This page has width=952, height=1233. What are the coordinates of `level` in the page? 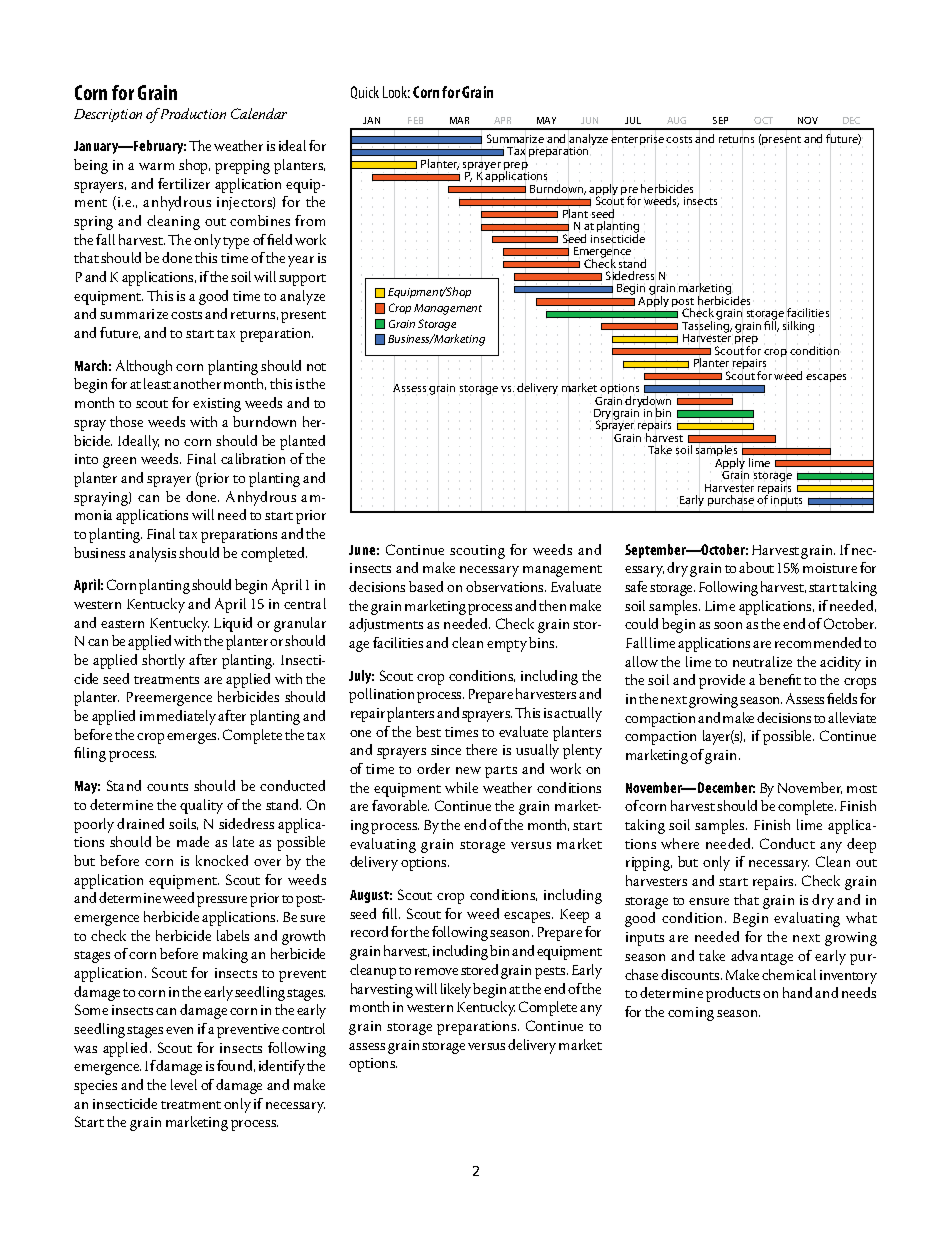 It's located at (184, 1084).
